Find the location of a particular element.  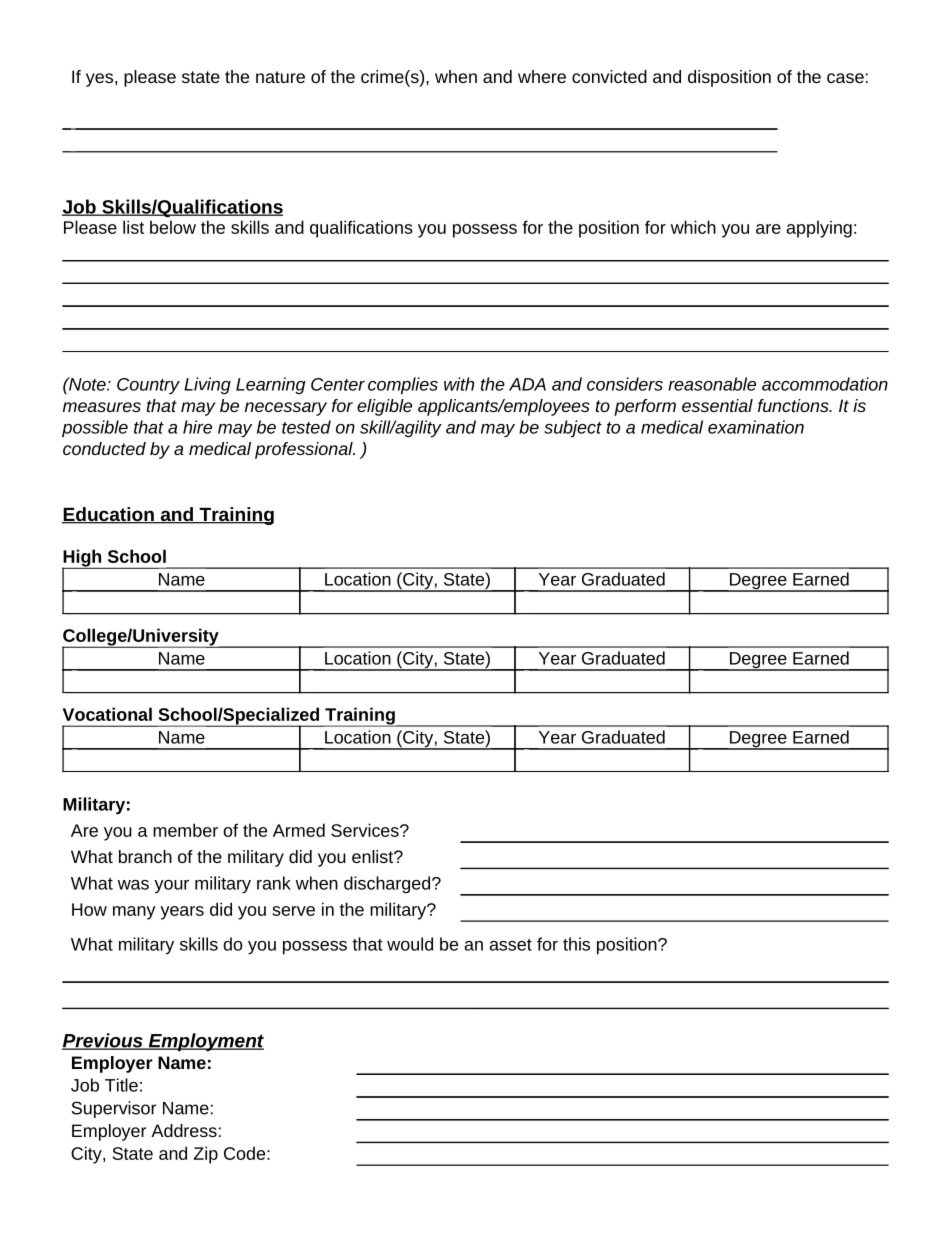

examination is located at coordinates (756, 427).
